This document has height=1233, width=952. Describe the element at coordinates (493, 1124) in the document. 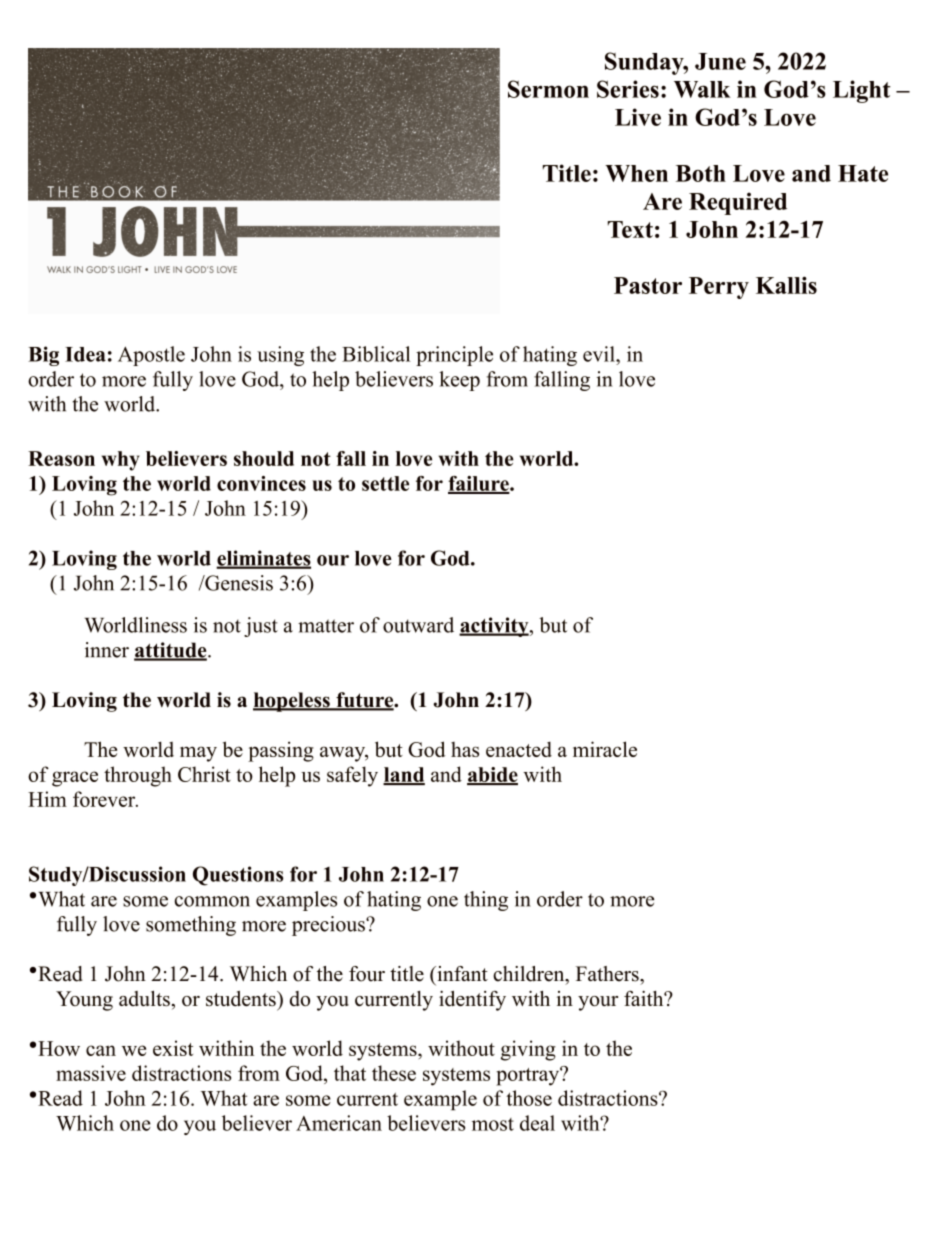

I see `most` at that location.
